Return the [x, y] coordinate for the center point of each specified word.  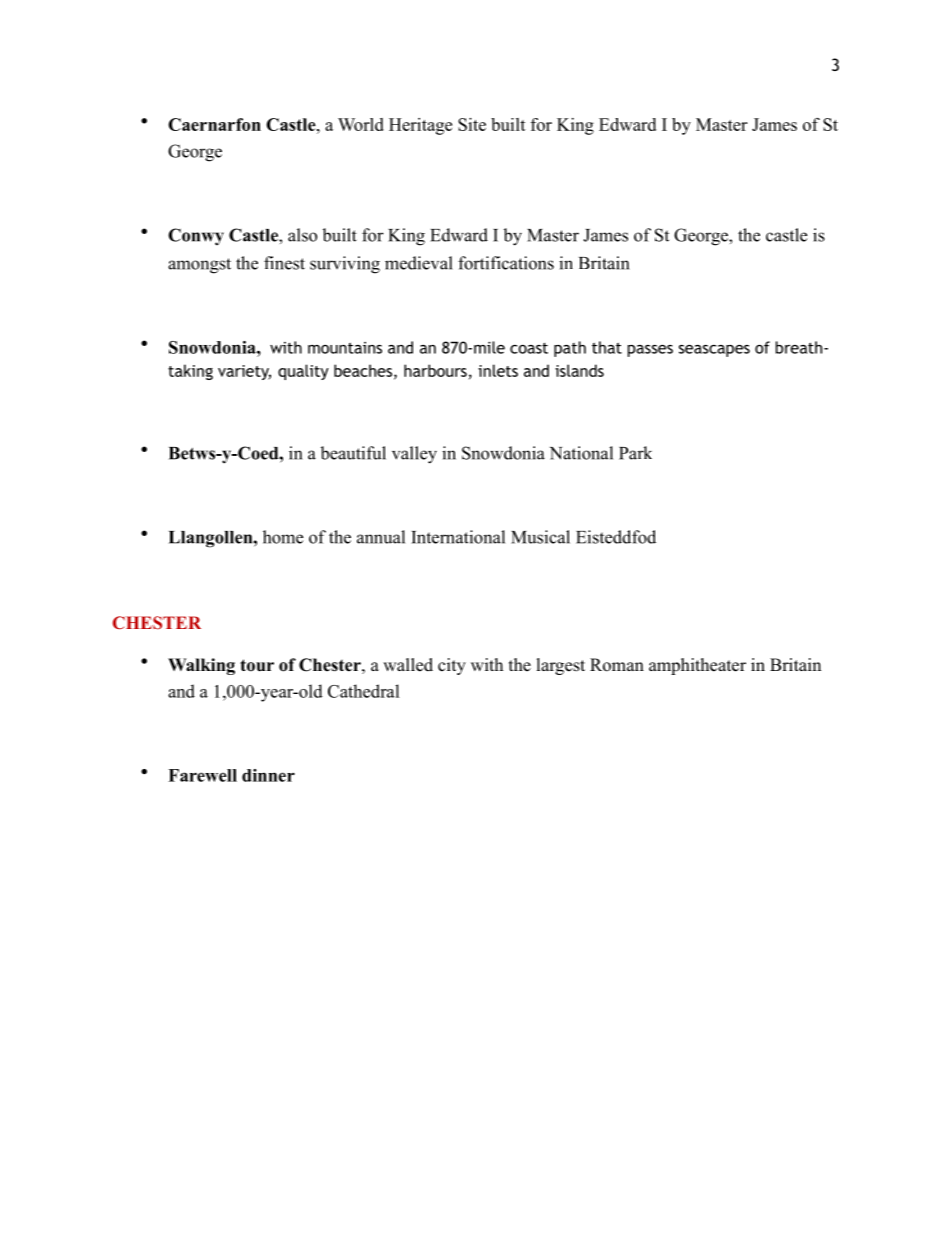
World [361, 124]
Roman [617, 665]
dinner [268, 775]
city [452, 666]
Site [472, 124]
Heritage [420, 126]
